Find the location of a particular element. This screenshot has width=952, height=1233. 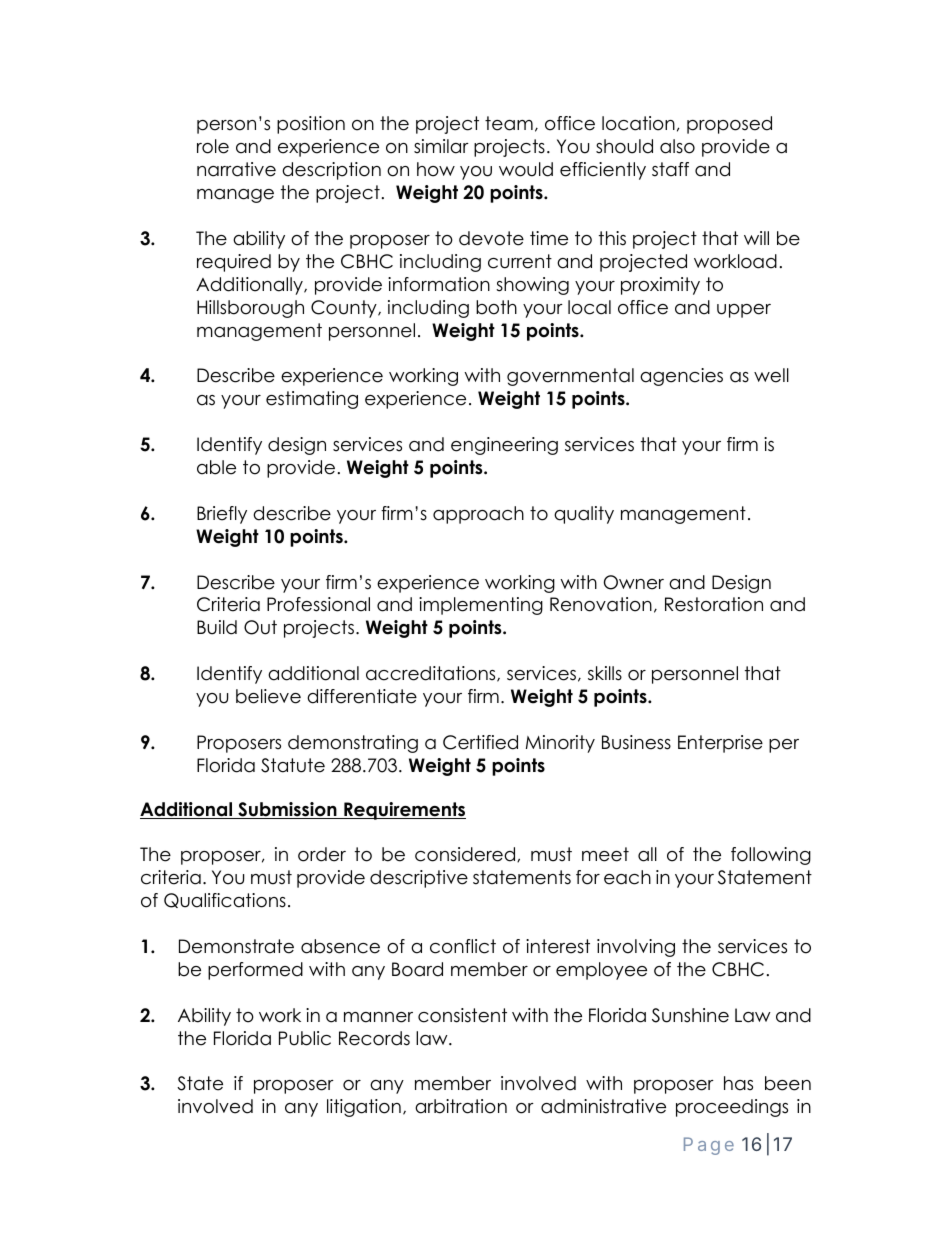

would is located at coordinates (526, 169).
